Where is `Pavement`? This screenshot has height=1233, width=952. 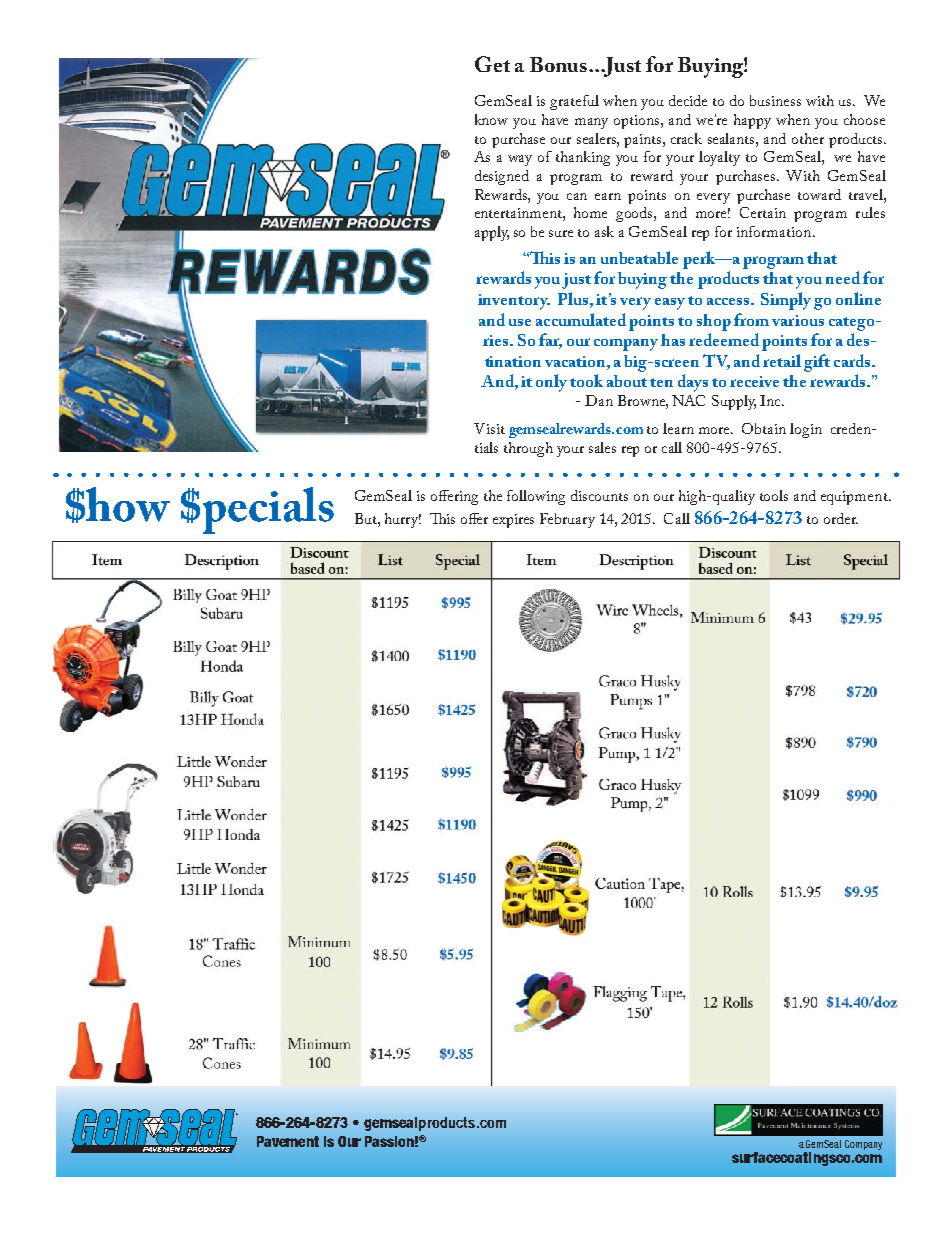 Pavement is located at coordinates (288, 1141).
